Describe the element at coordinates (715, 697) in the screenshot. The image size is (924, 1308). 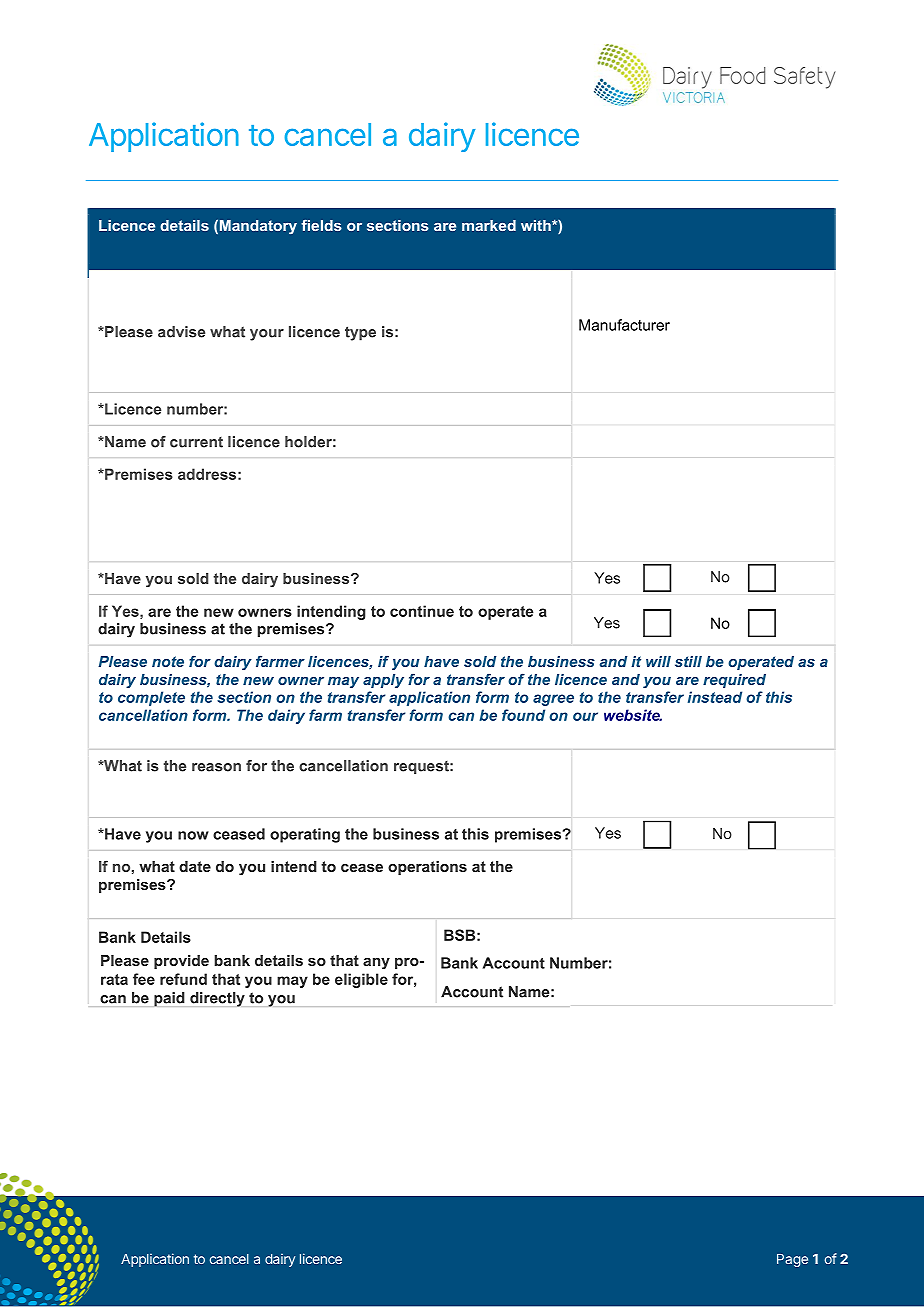
I see `instead` at that location.
